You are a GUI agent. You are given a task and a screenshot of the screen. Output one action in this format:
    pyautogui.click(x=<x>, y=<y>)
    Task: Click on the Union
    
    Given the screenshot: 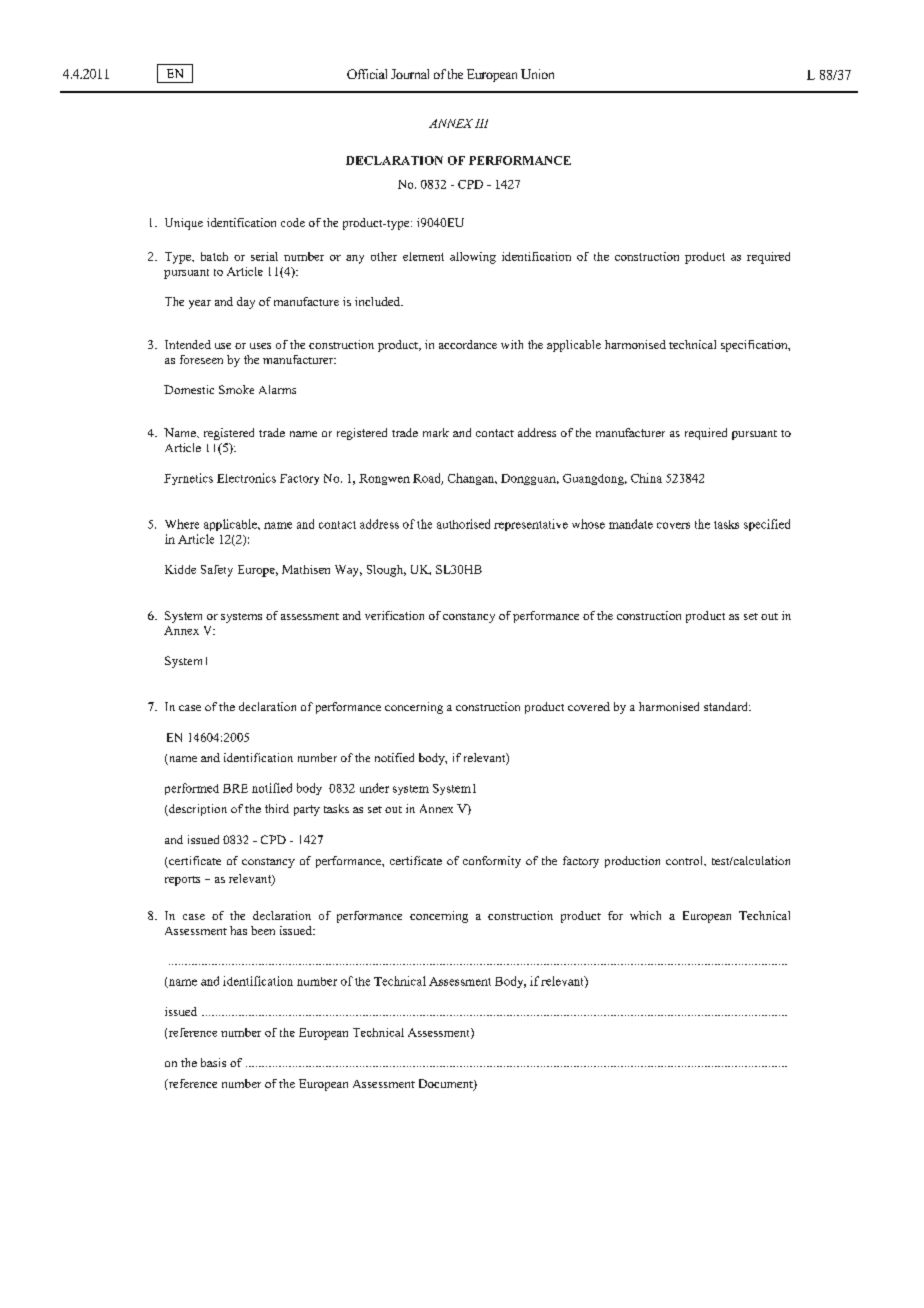 What is the action you would take?
    pyautogui.click(x=537, y=74)
